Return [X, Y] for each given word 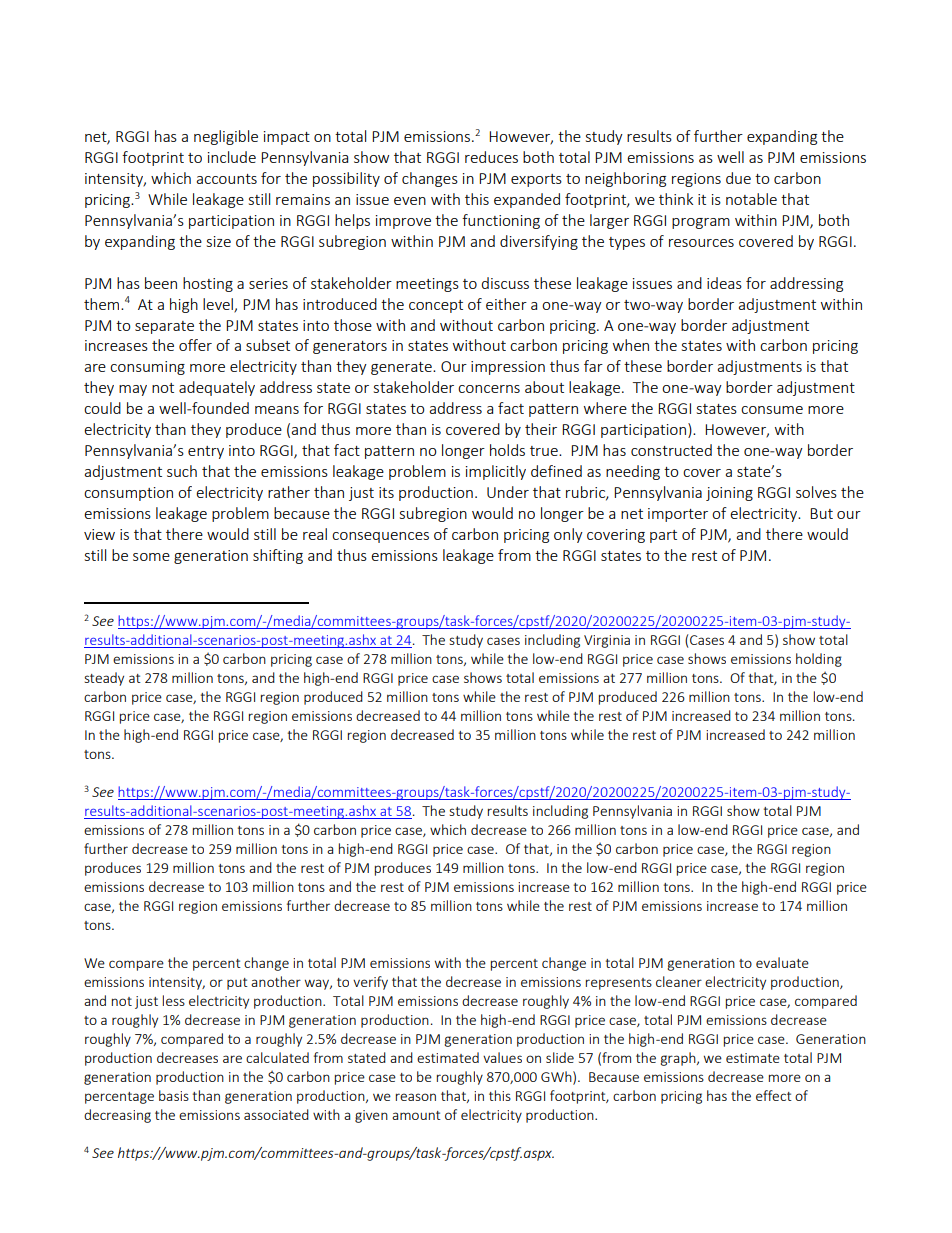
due [738, 178]
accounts [226, 179]
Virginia [607, 641]
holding [819, 660]
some [151, 557]
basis [174, 1095]
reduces [491, 157]
